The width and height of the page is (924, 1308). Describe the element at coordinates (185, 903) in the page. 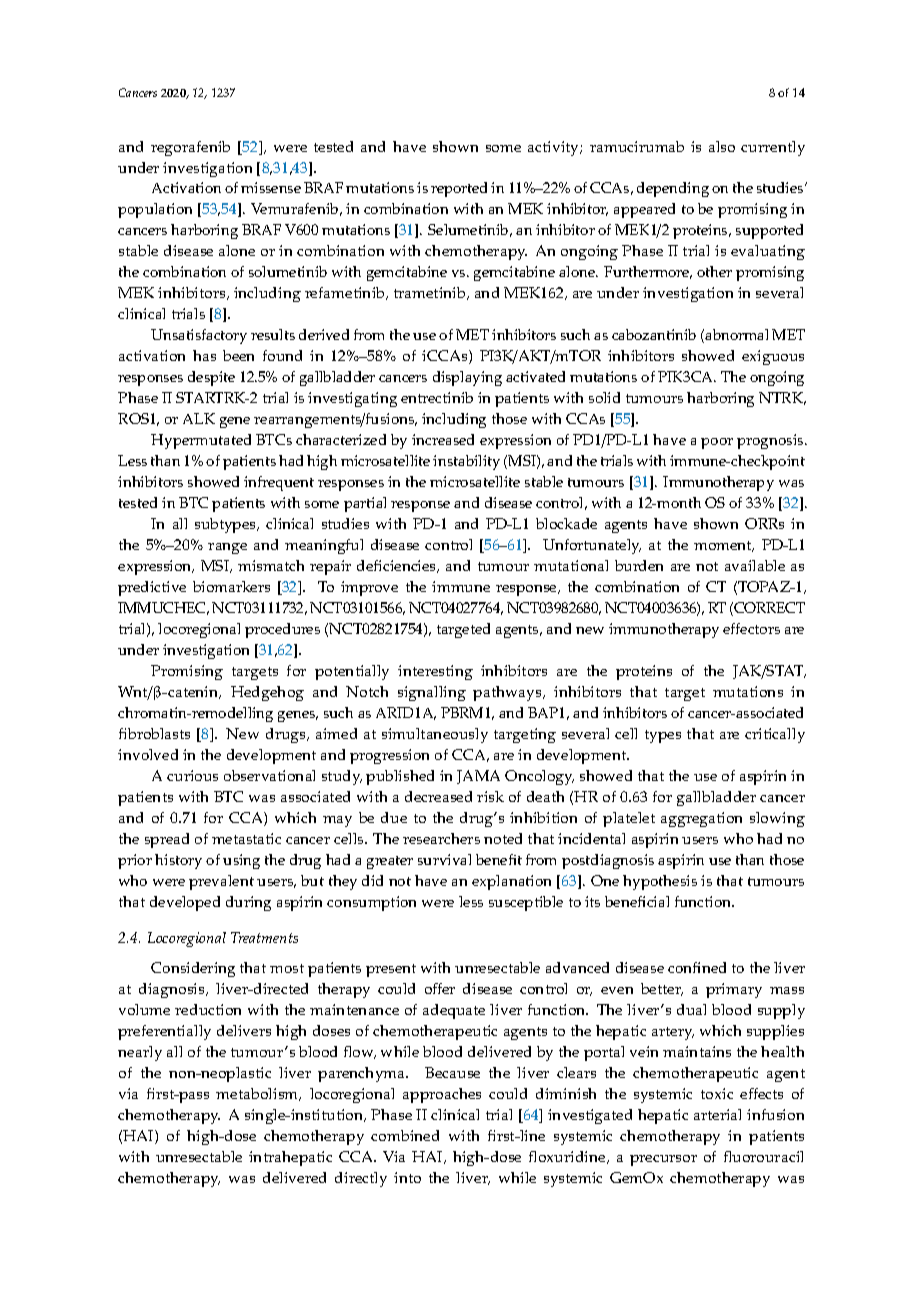

I see `developed` at that location.
